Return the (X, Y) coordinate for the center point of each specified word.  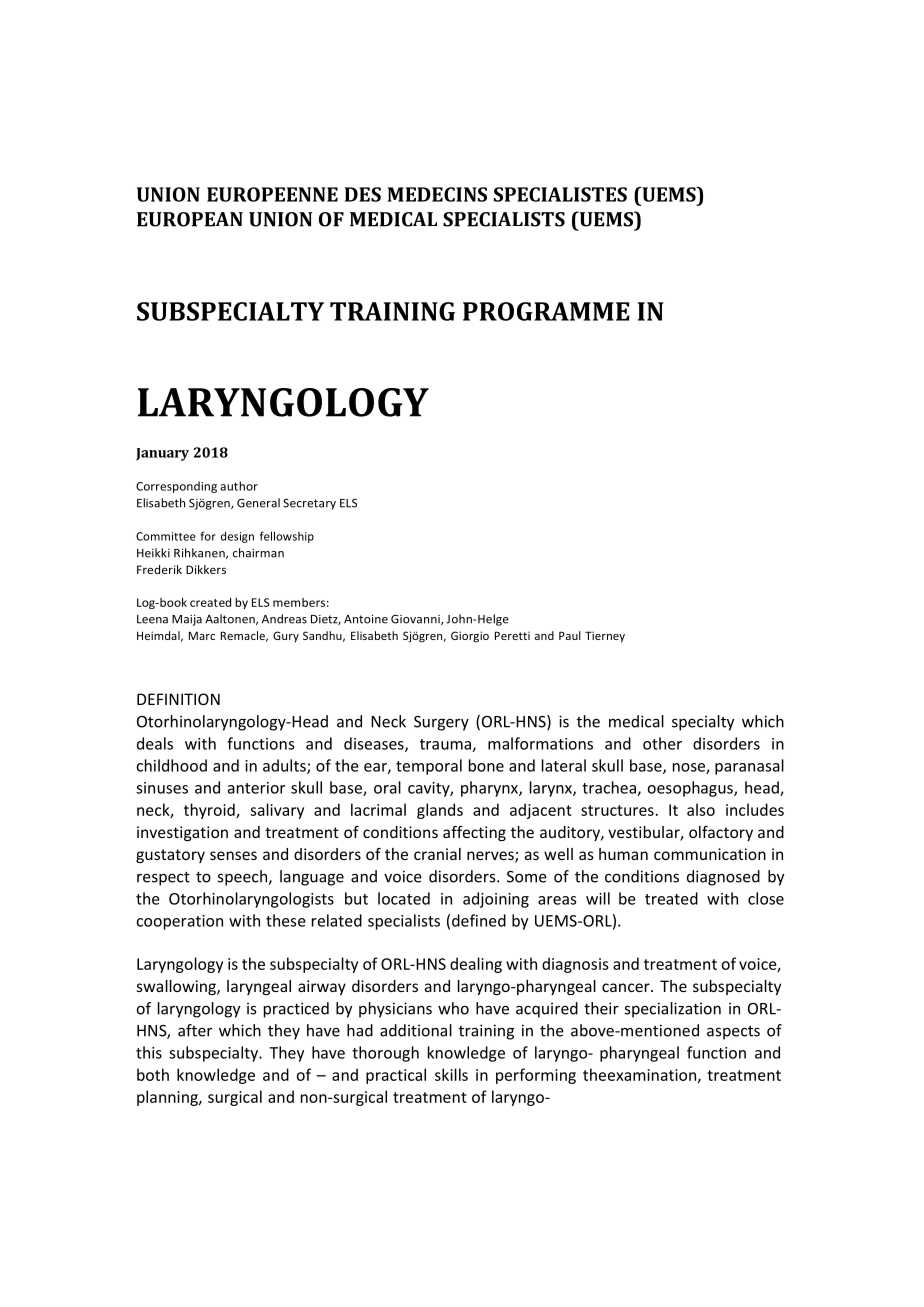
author (239, 486)
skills (451, 1074)
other (662, 743)
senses (233, 855)
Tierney (605, 637)
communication (710, 854)
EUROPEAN (190, 219)
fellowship (287, 537)
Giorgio (470, 637)
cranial (437, 854)
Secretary (309, 504)
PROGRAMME (546, 311)
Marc (202, 635)
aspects (733, 1033)
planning (168, 1098)
